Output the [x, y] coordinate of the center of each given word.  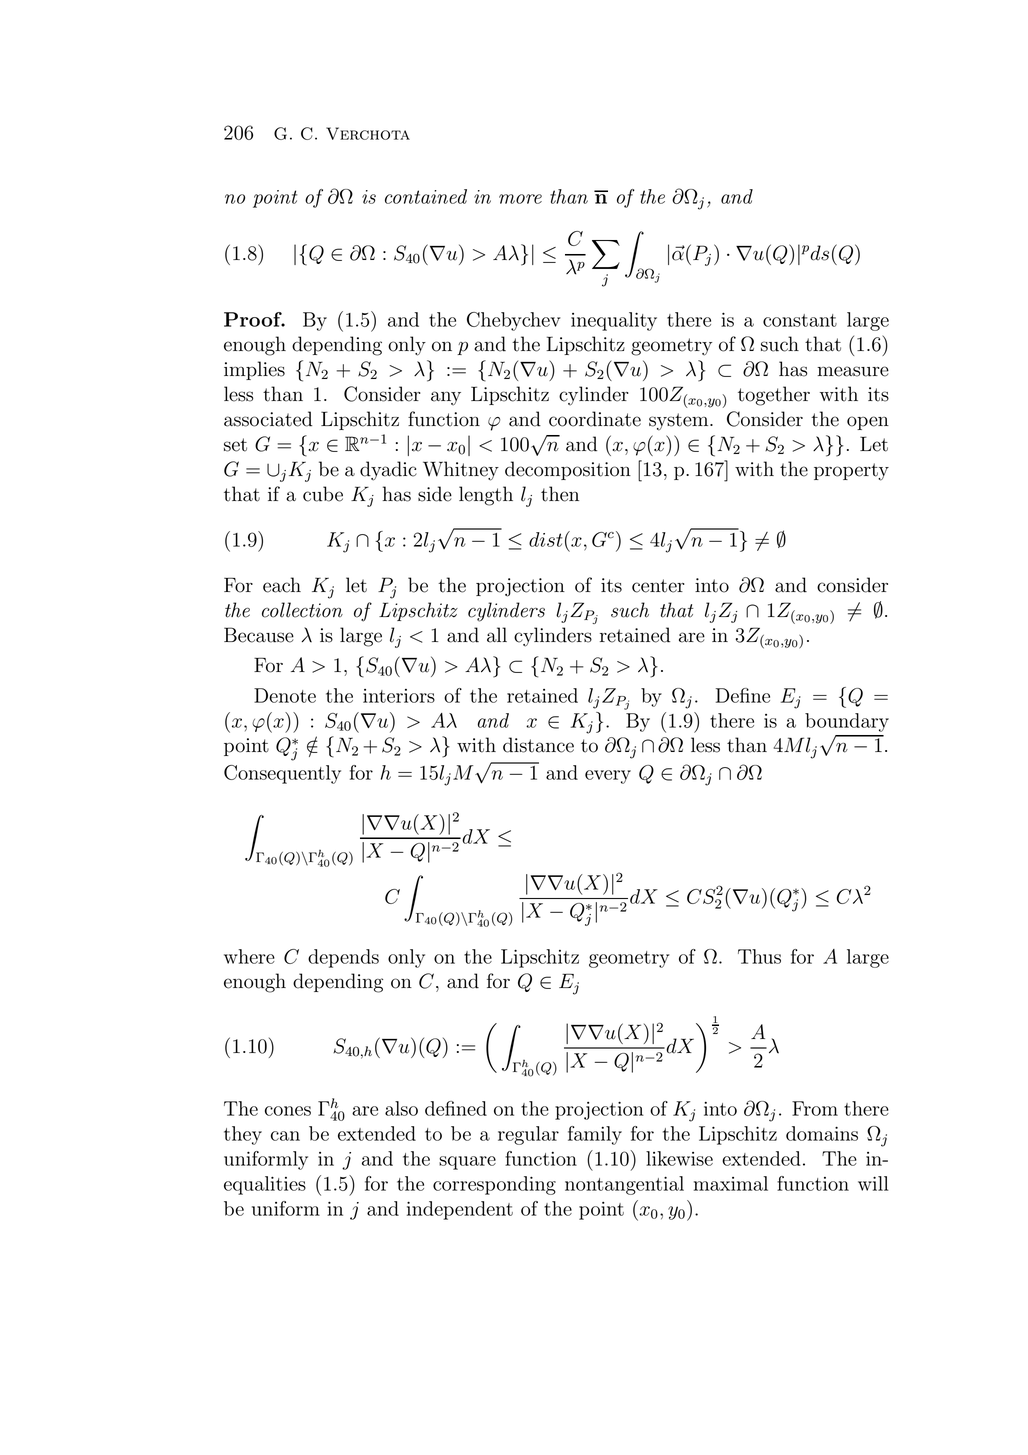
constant [800, 320]
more [520, 199]
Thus [759, 956]
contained [426, 196]
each [282, 585]
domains [822, 1133]
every [608, 777]
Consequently [282, 774]
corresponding [494, 1185]
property [851, 472]
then [560, 494]
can [285, 1136]
